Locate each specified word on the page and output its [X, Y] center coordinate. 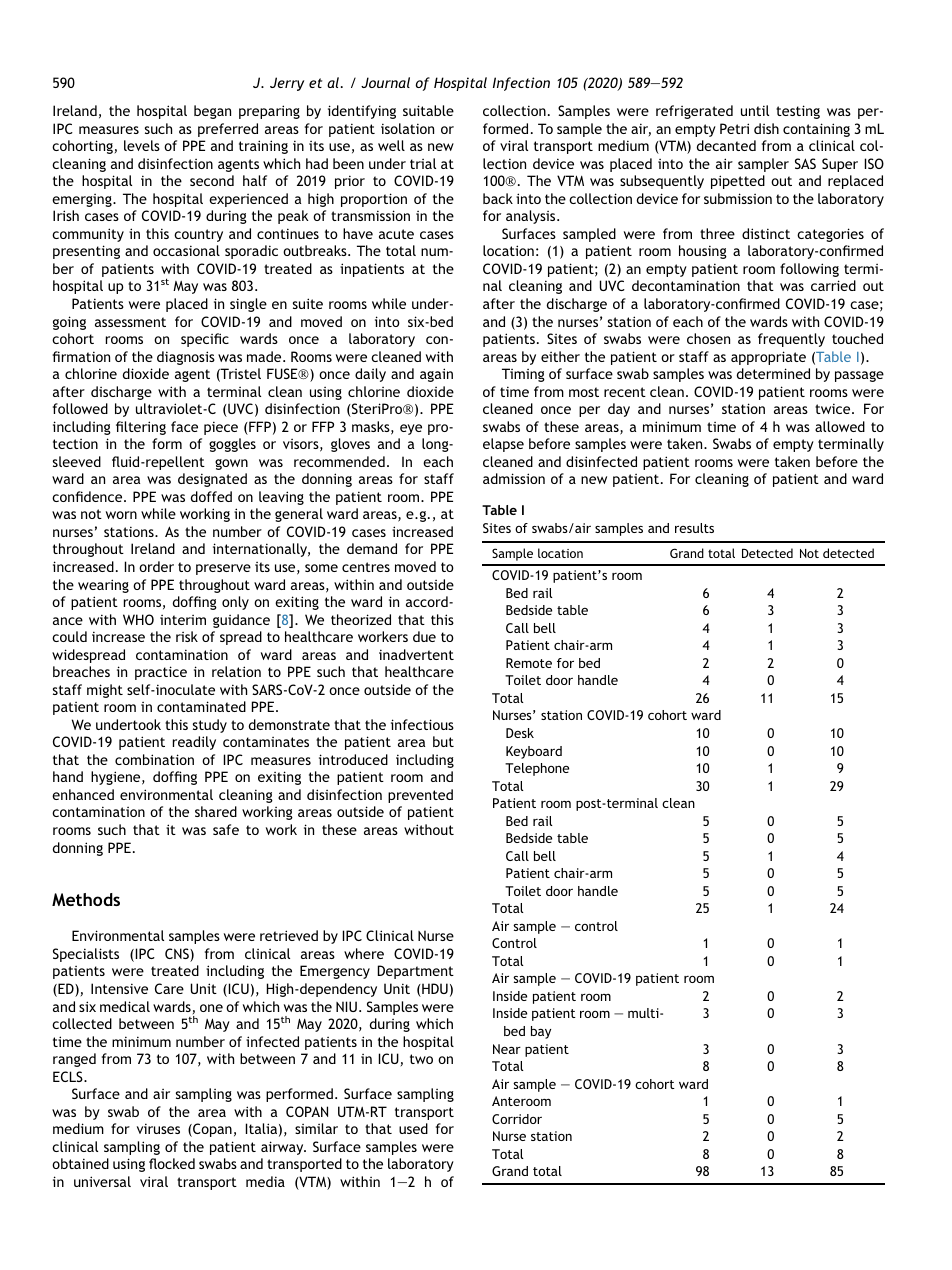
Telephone [537, 769]
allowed [840, 426]
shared [216, 811]
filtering [141, 428]
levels [142, 145]
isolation [407, 128]
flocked [172, 1163]
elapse [503, 445]
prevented [420, 796]
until [755, 110]
